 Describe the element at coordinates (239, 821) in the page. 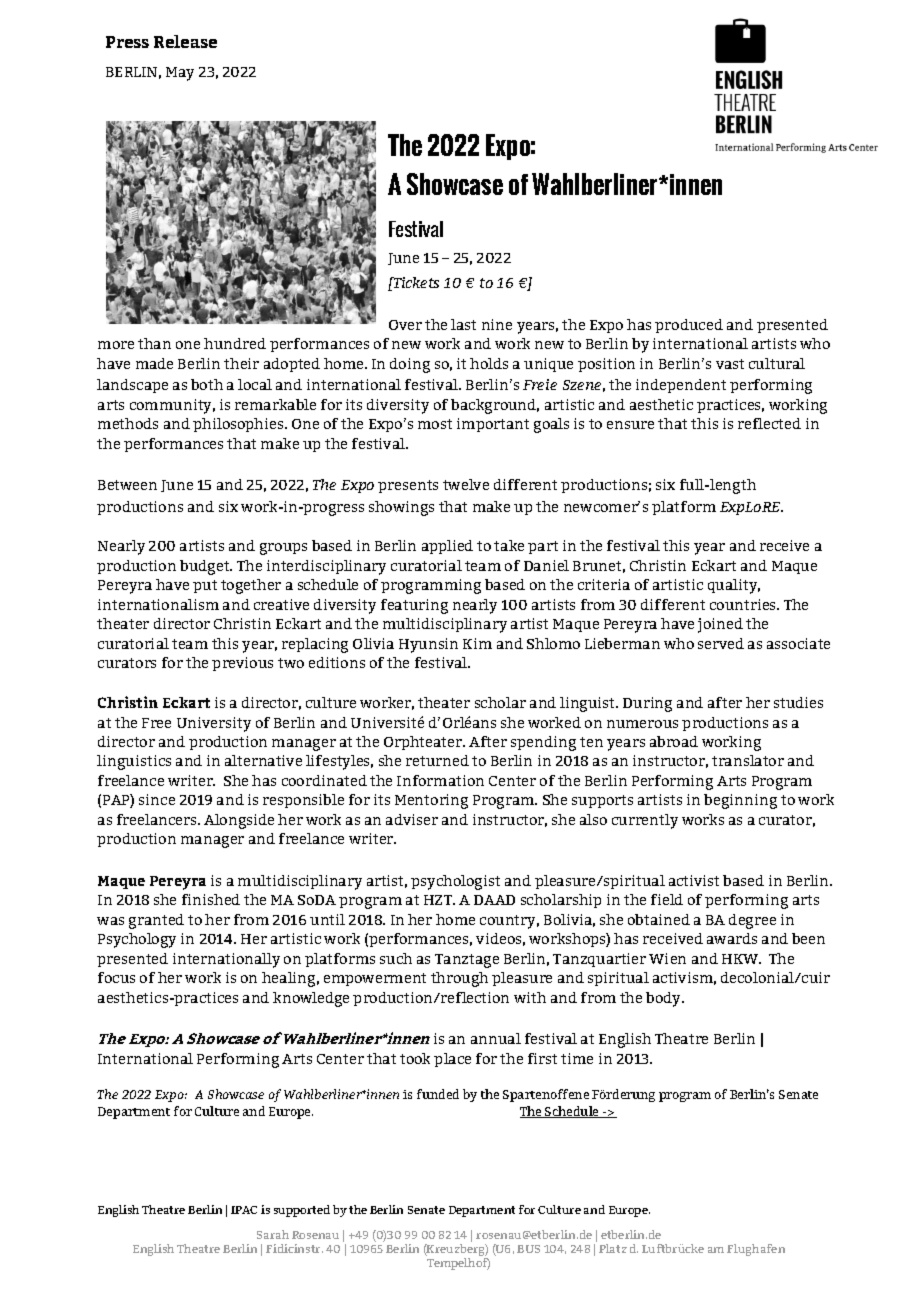

I see `Alongside` at that location.
